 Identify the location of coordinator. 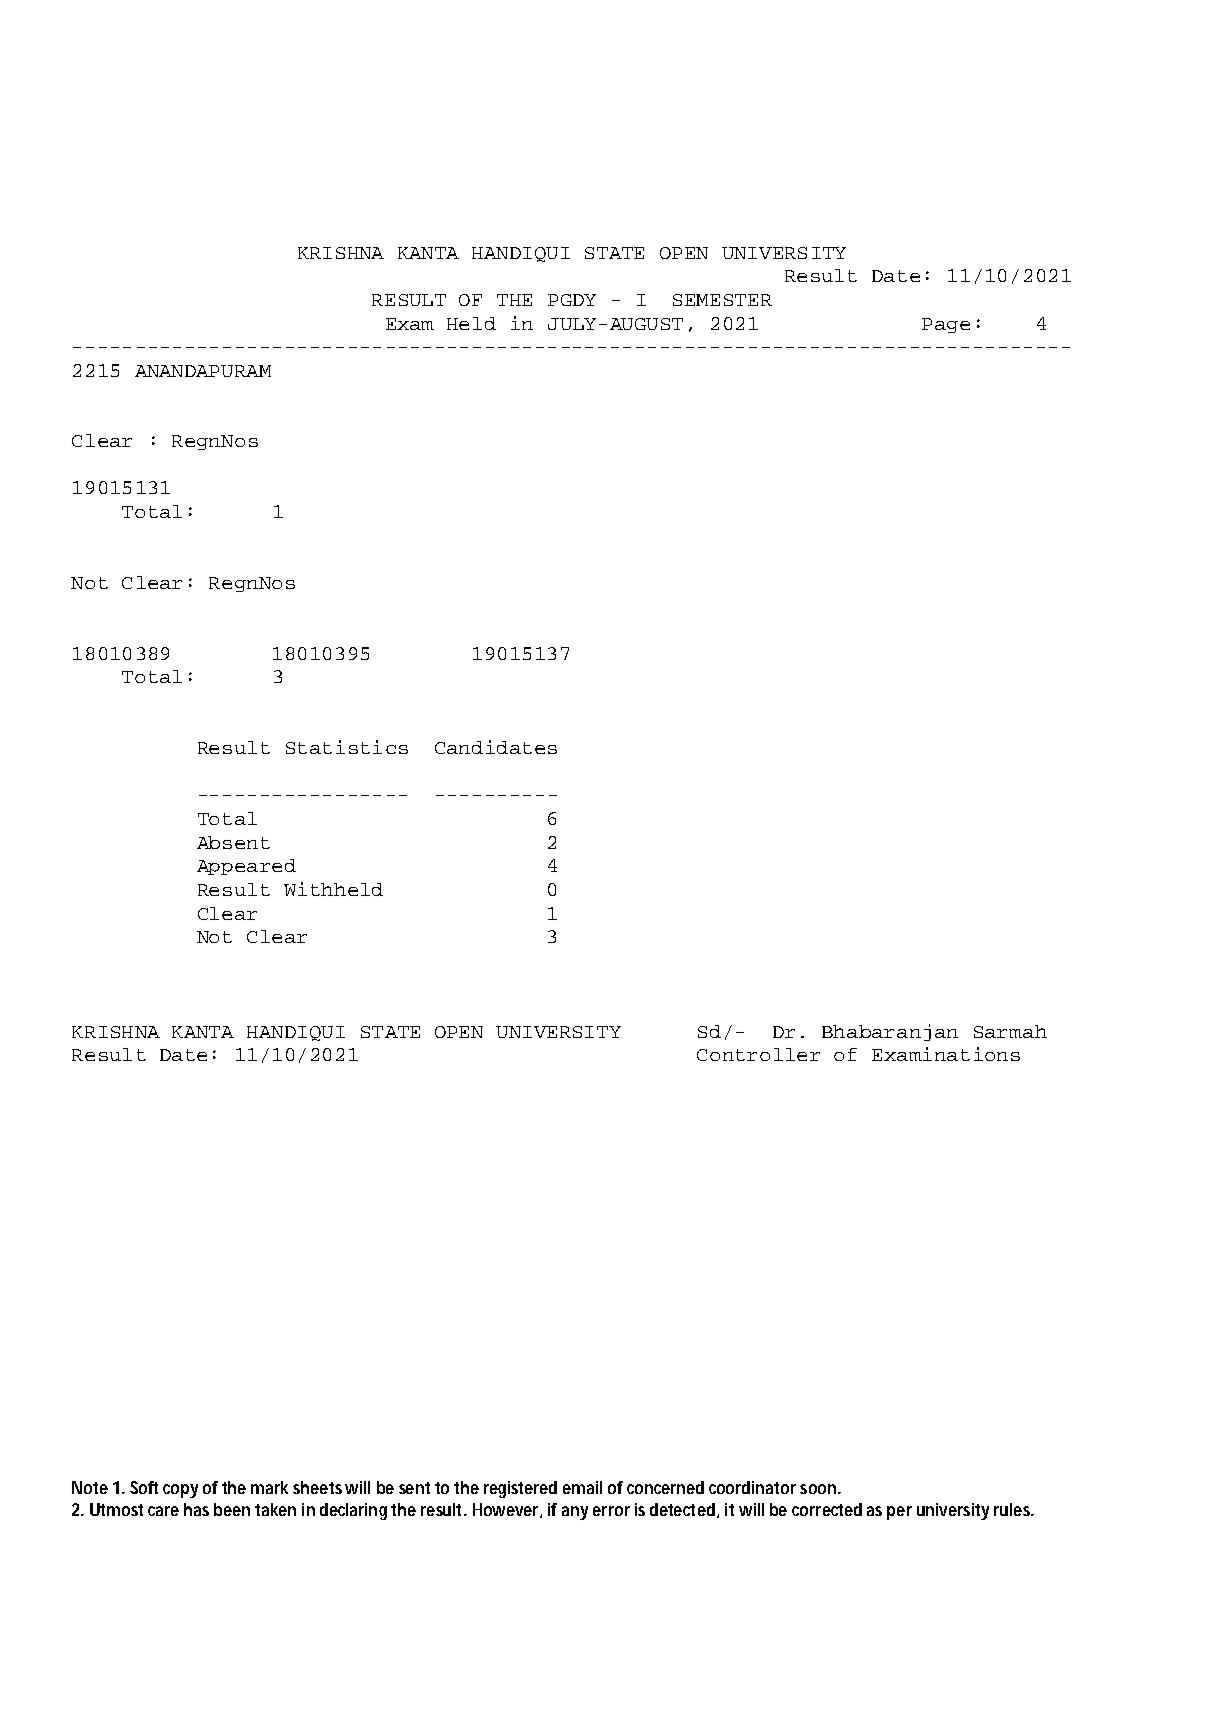
(752, 1487).
